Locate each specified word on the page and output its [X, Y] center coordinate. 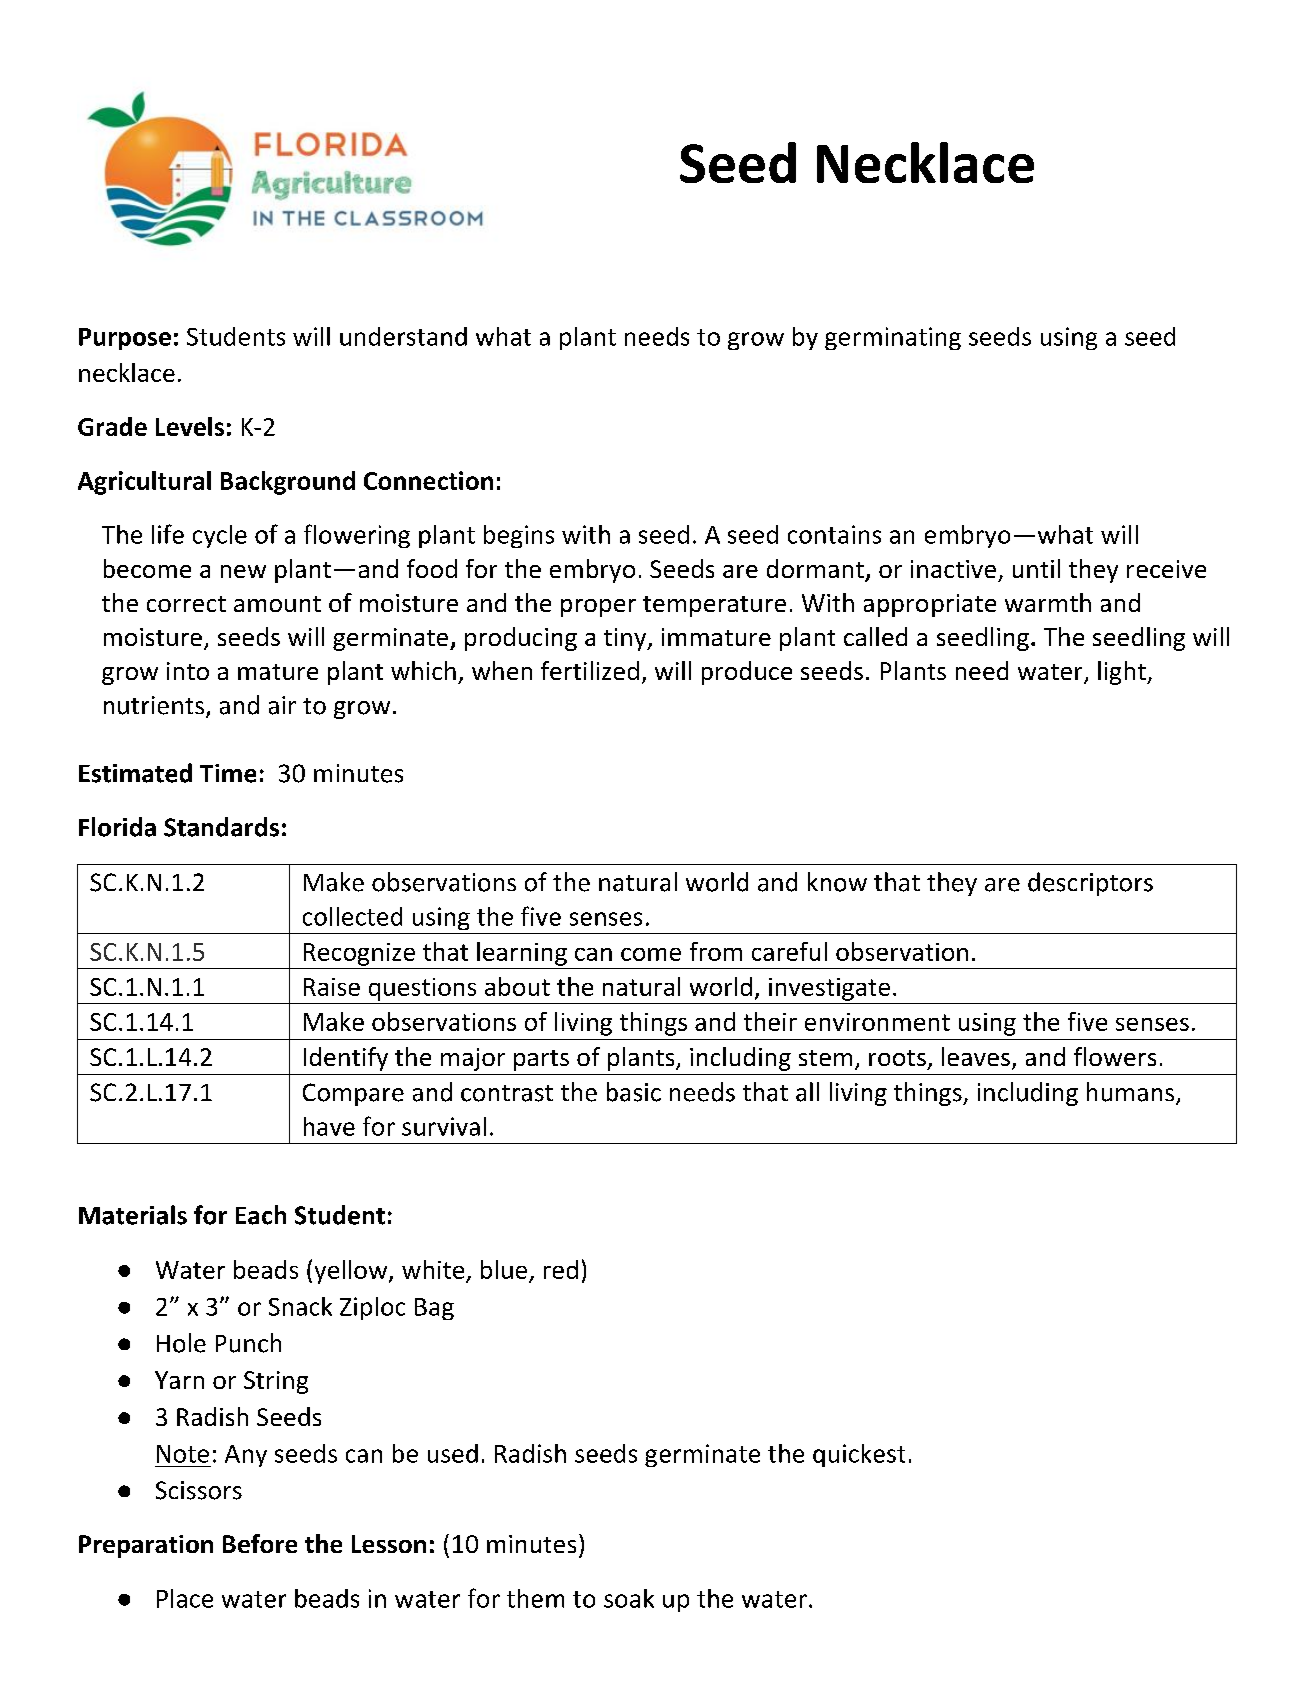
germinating [893, 338]
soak [629, 1598]
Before [260, 1543]
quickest [859, 1455]
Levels [190, 426]
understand [403, 336]
